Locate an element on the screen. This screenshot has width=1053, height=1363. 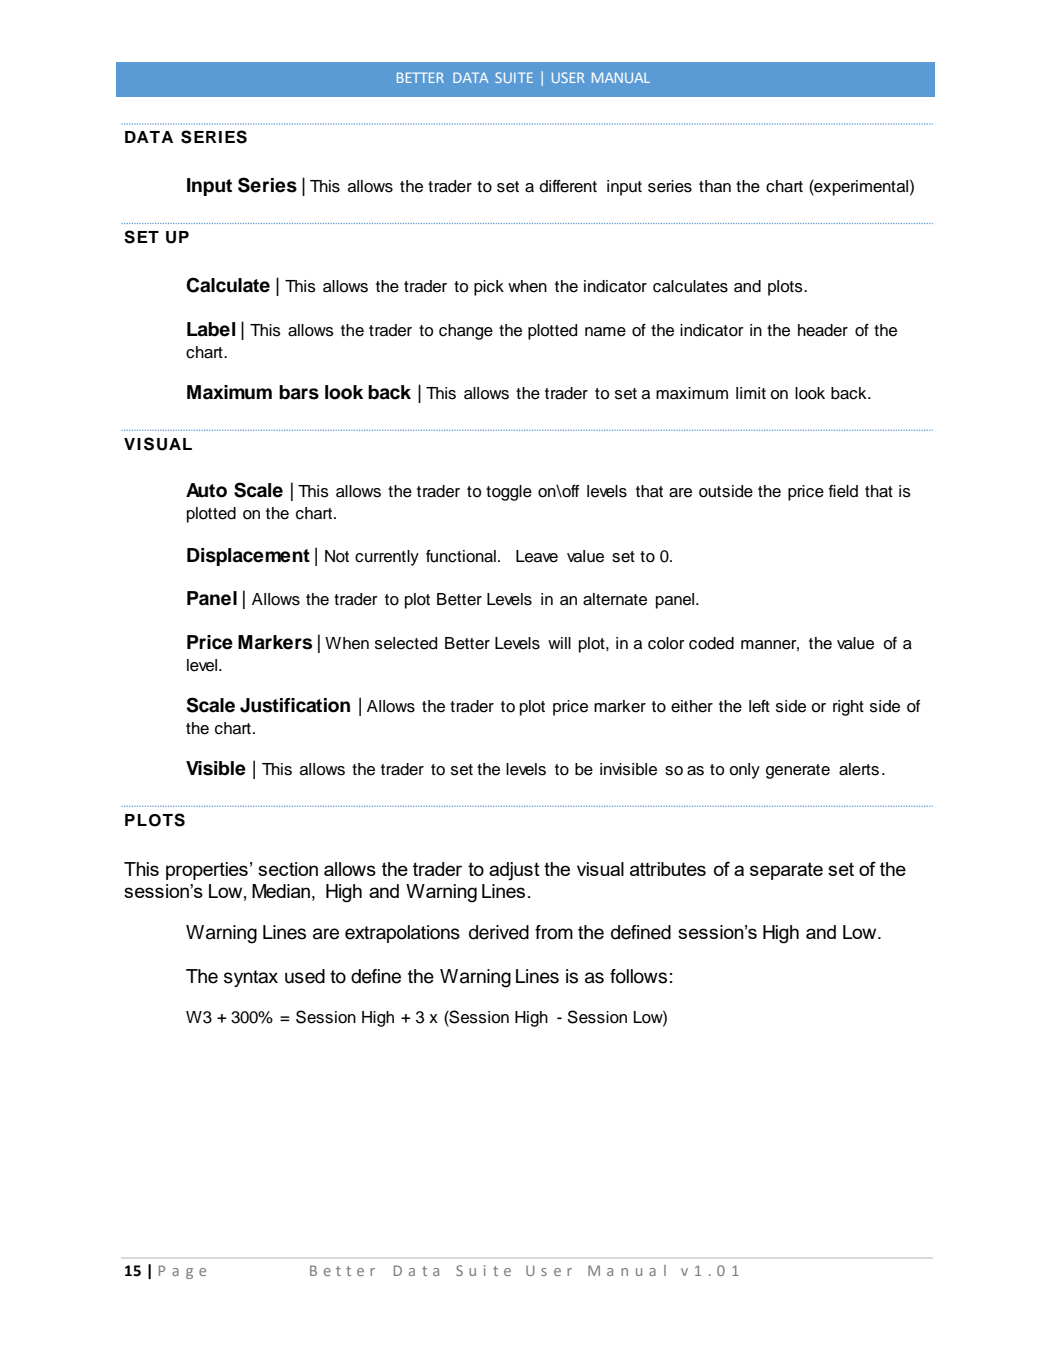
used is located at coordinates (305, 976).
